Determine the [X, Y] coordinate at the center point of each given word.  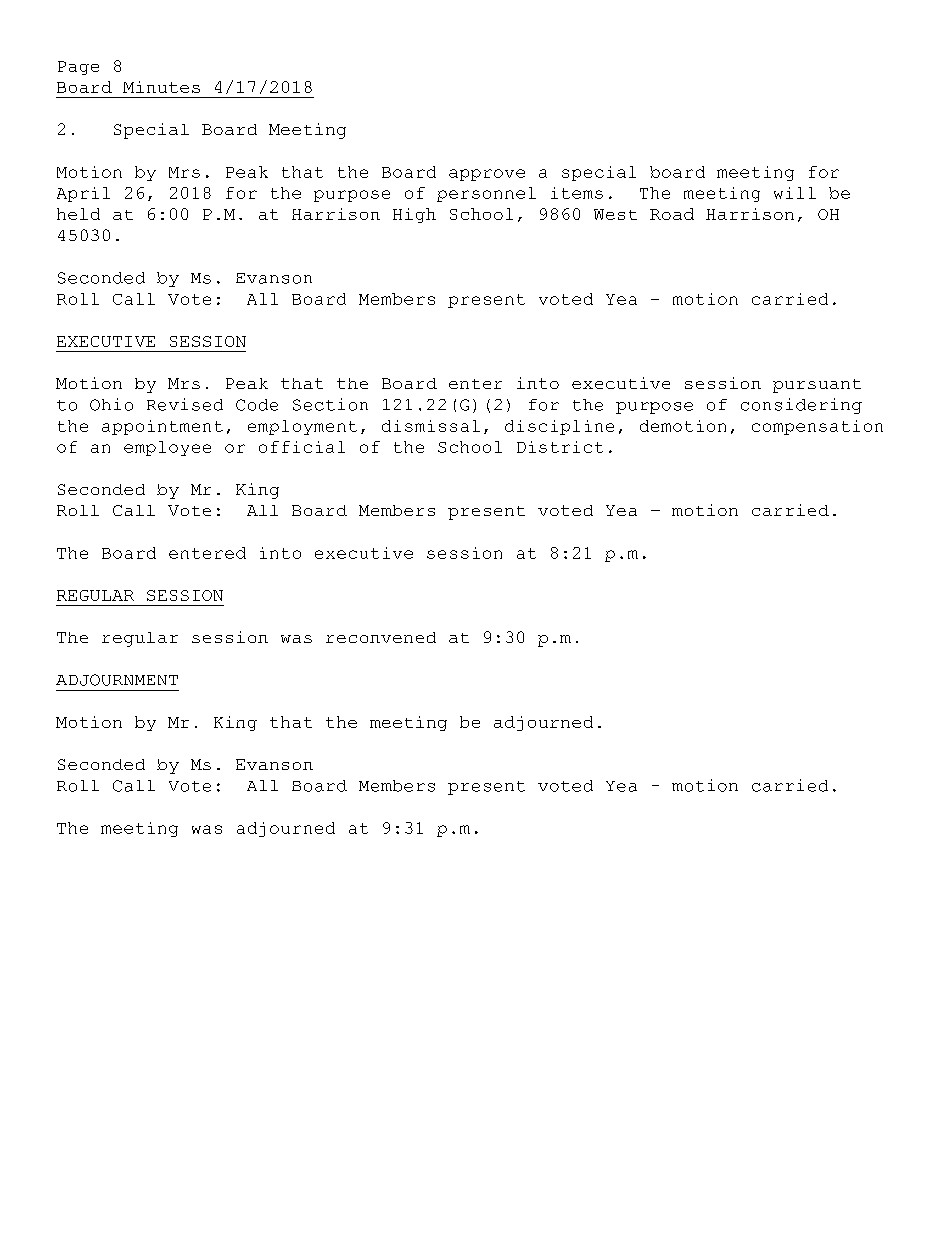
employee [167, 448]
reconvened [381, 637]
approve [487, 175]
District [560, 447]
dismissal [431, 426]
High [414, 215]
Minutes [161, 87]
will [795, 193]
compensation [817, 427]
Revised [185, 404]
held [78, 214]
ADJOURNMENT [117, 680]
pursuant [817, 386]
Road [672, 214]
